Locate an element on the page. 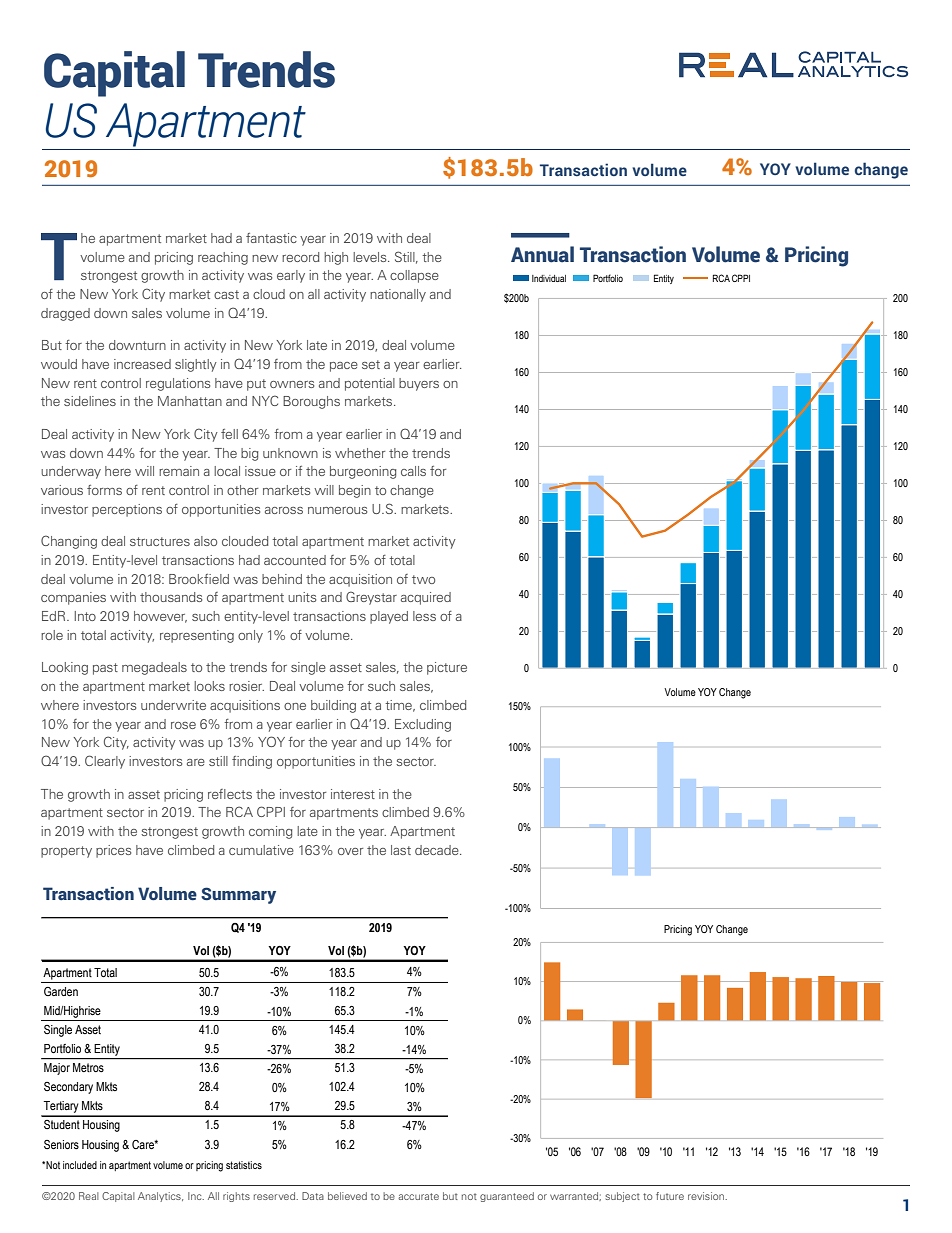 The image size is (952, 1233). acquired is located at coordinates (426, 598).
